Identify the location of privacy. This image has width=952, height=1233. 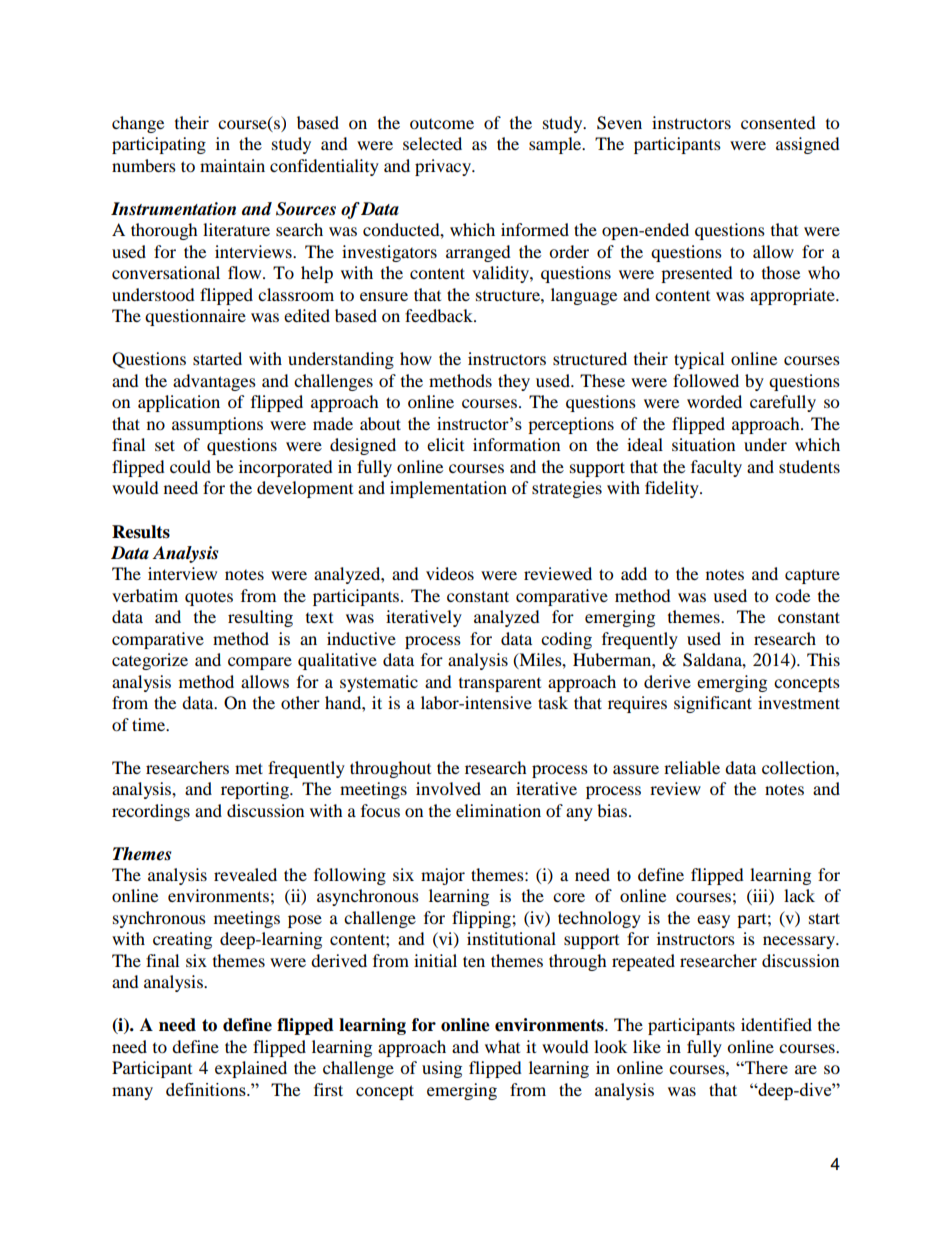
(444, 167).
